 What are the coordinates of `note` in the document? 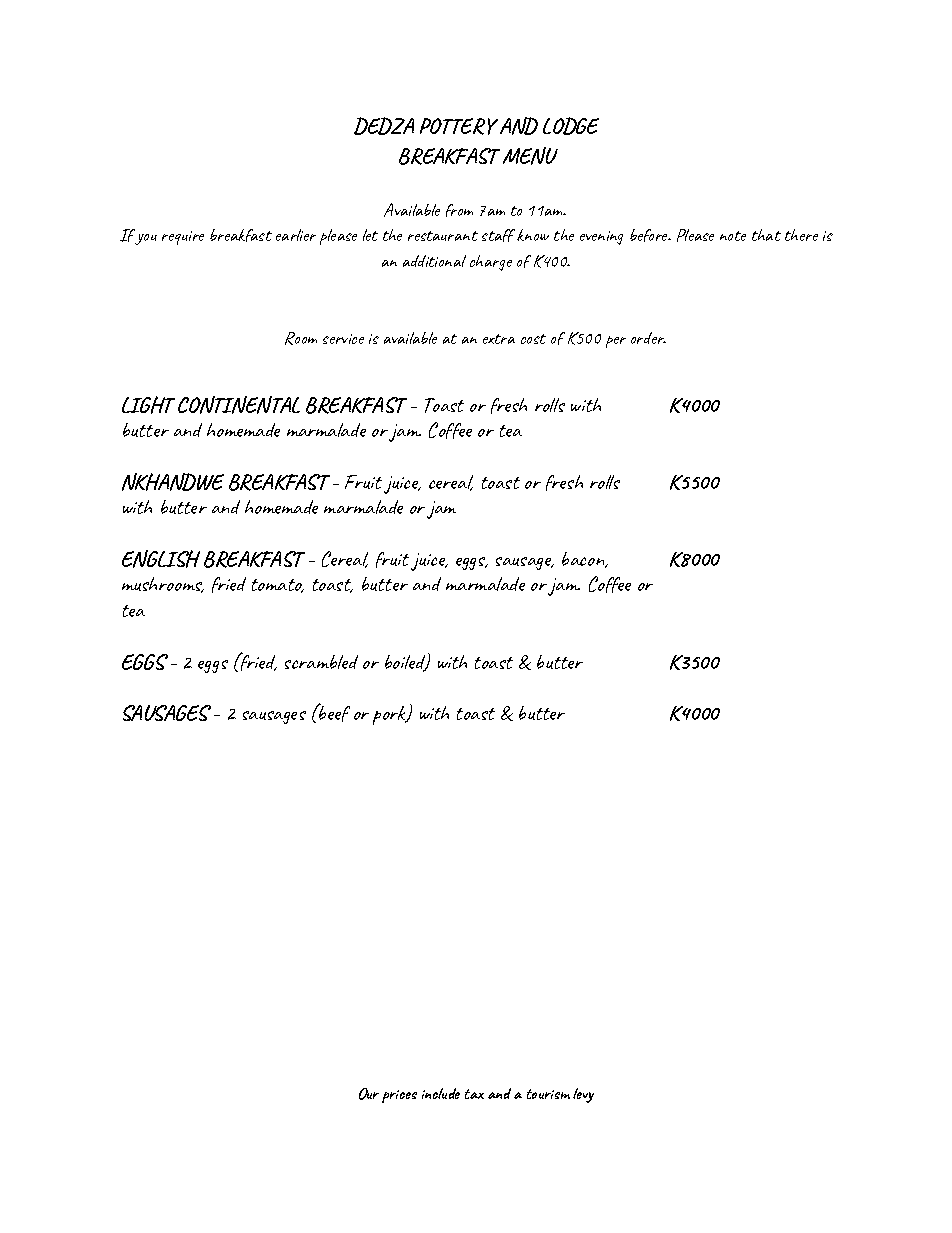 It's located at (733, 236).
